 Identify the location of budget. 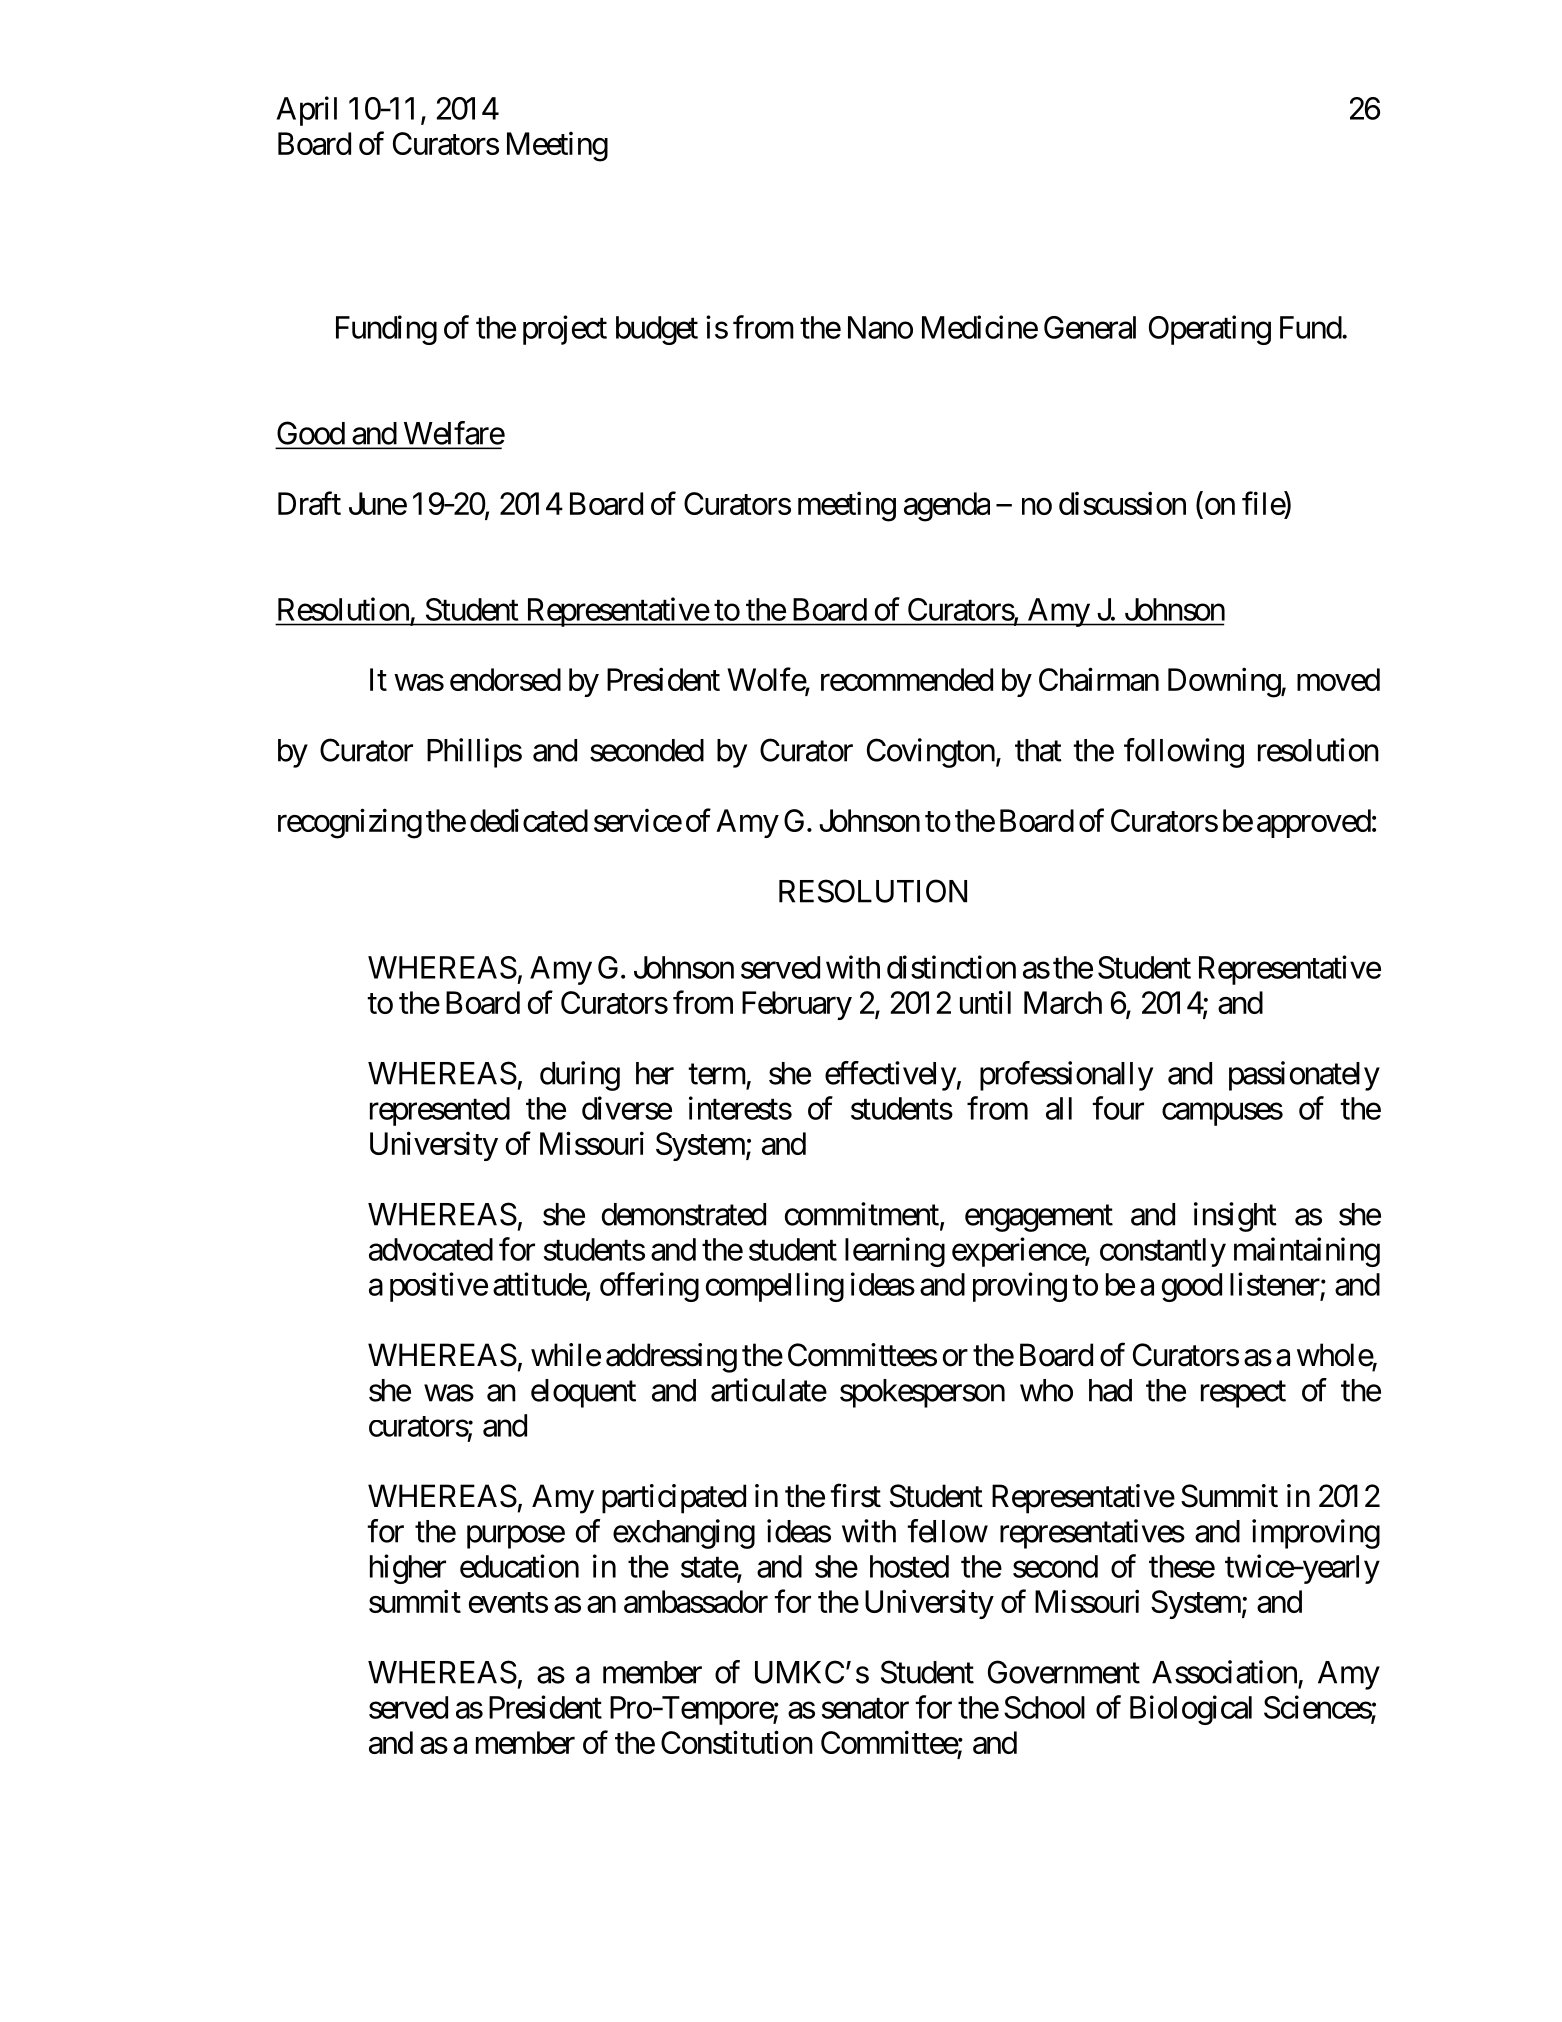
(657, 330).
